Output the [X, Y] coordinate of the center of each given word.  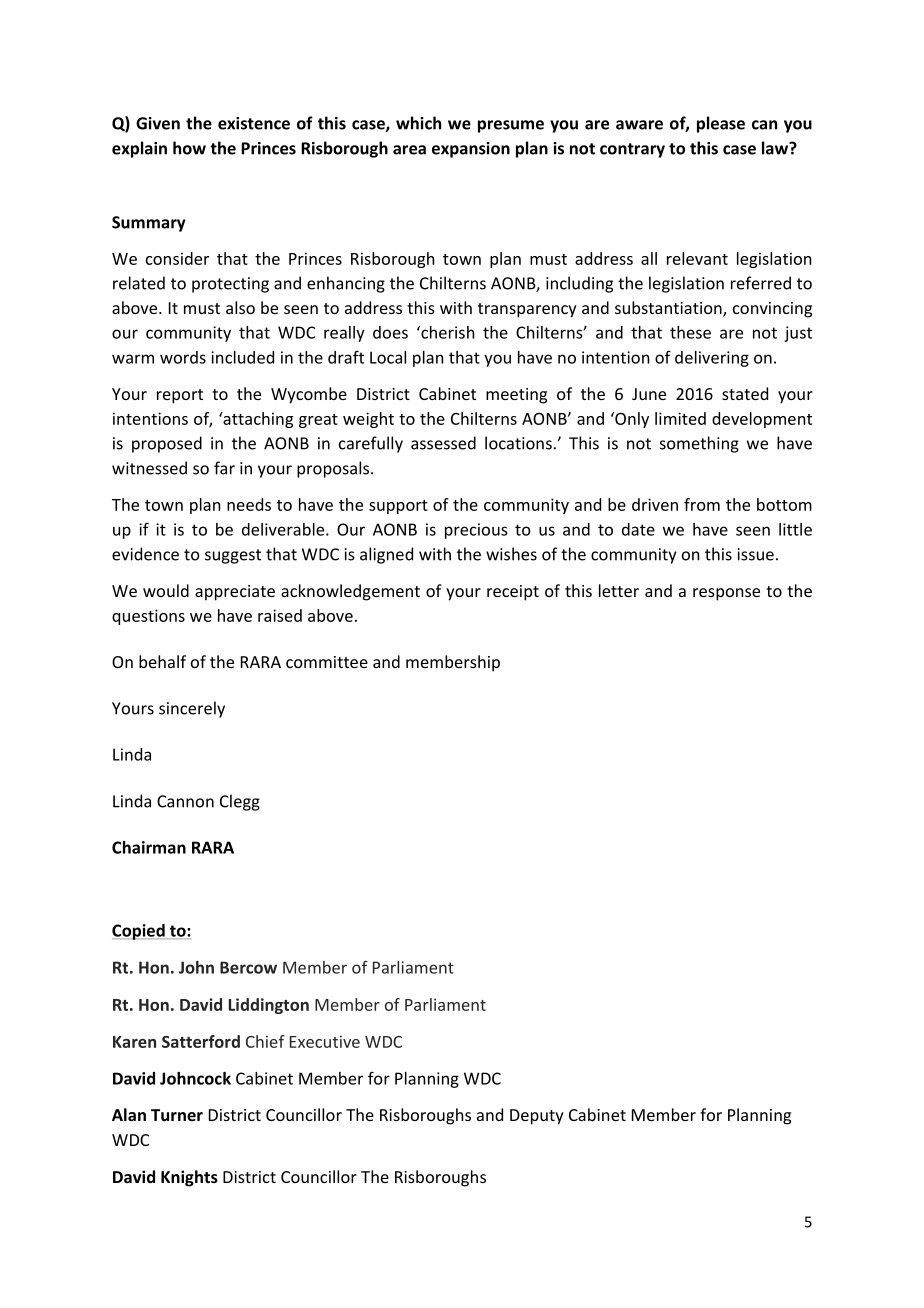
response [726, 594]
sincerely [192, 709]
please [721, 124]
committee [327, 662]
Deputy [537, 1117]
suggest [233, 556]
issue [756, 554]
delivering [712, 359]
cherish [447, 332]
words [183, 357]
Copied [139, 932]
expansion [471, 150]
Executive [325, 1041]
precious [476, 531]
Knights [189, 1178]
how [189, 148]
